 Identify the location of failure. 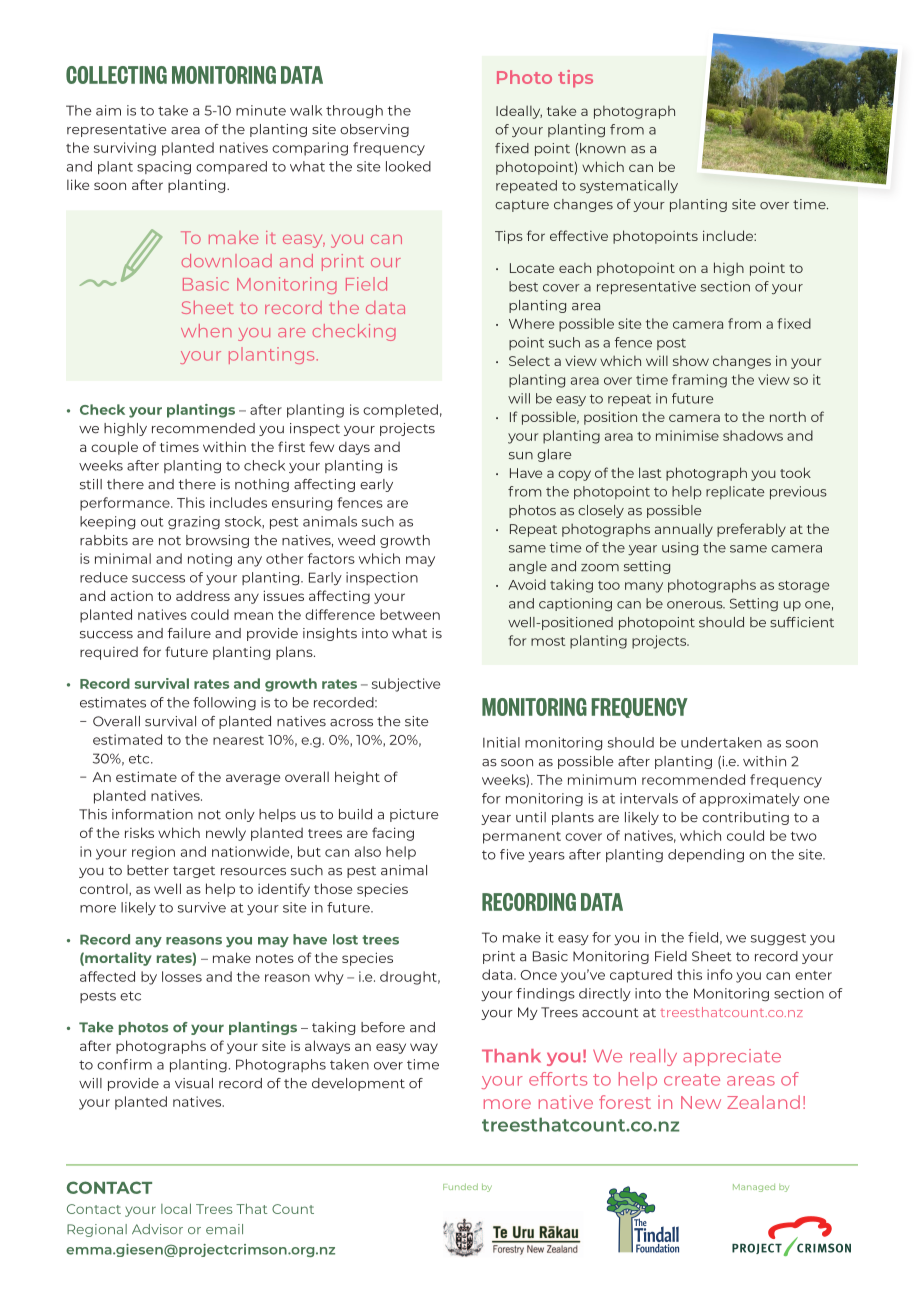
(189, 633).
